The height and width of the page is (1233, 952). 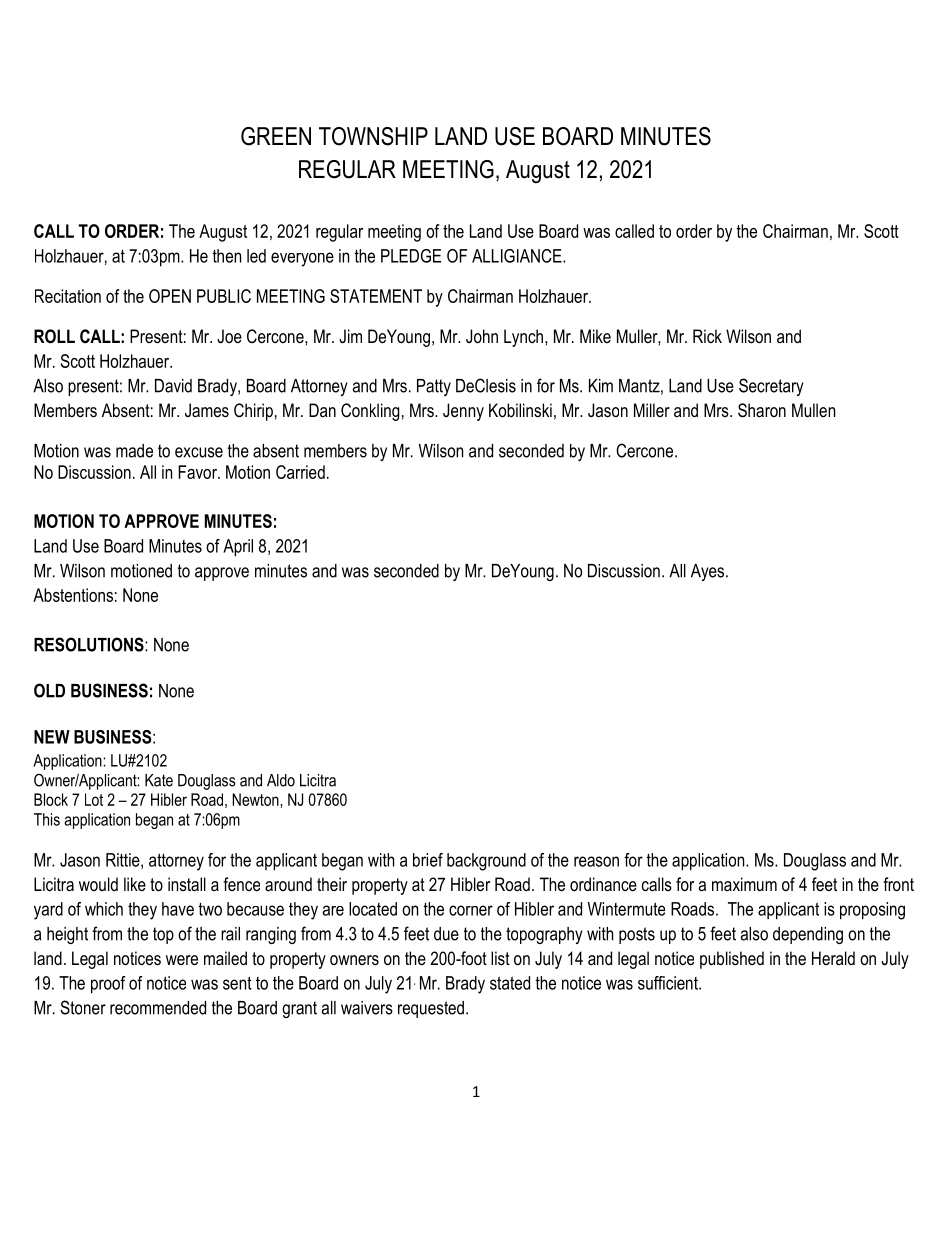 What do you see at coordinates (709, 572) in the page?
I see `Ayes` at bounding box center [709, 572].
